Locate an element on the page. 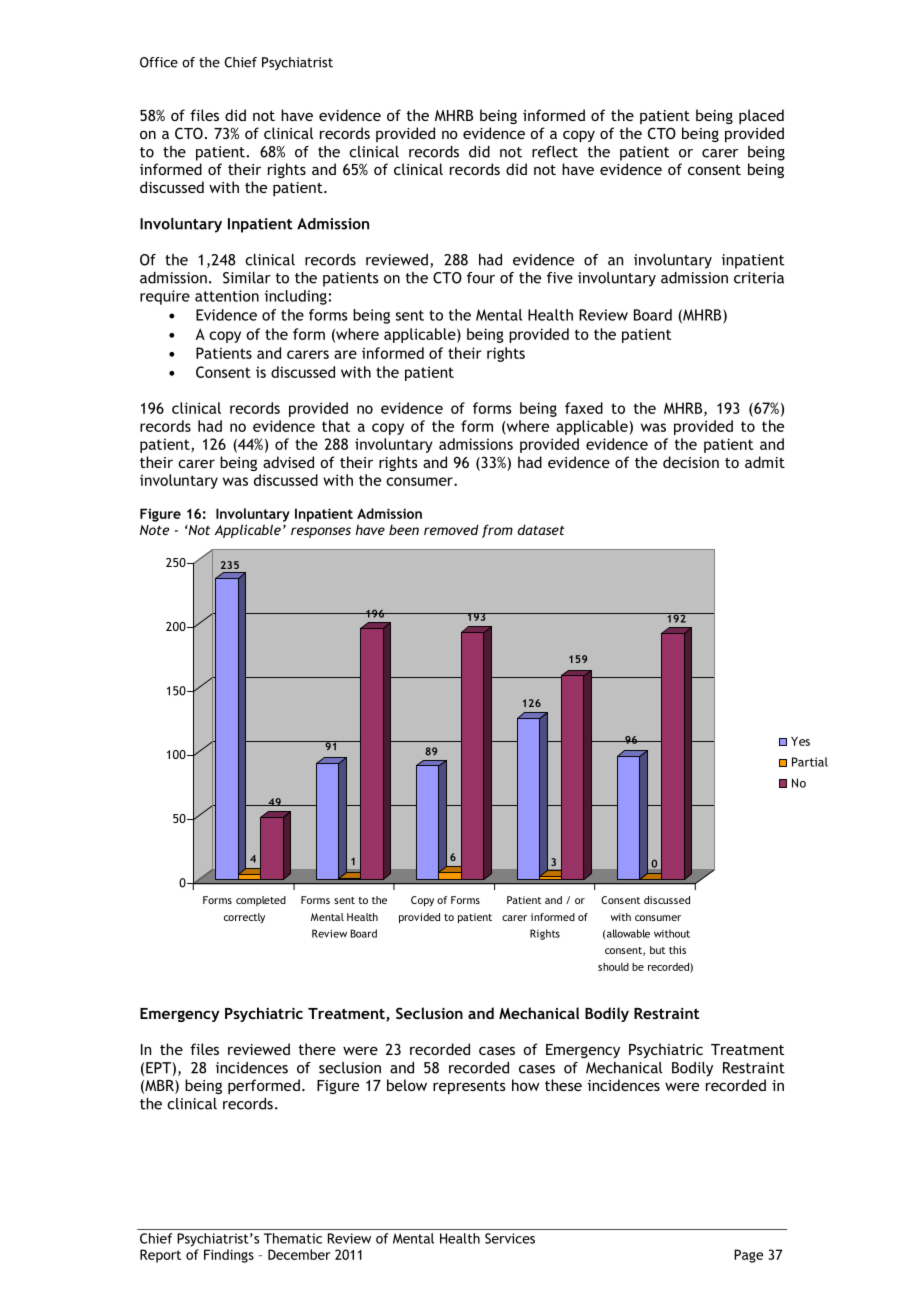 The width and height of the page is (924, 1308). faxed is located at coordinates (584, 408).
